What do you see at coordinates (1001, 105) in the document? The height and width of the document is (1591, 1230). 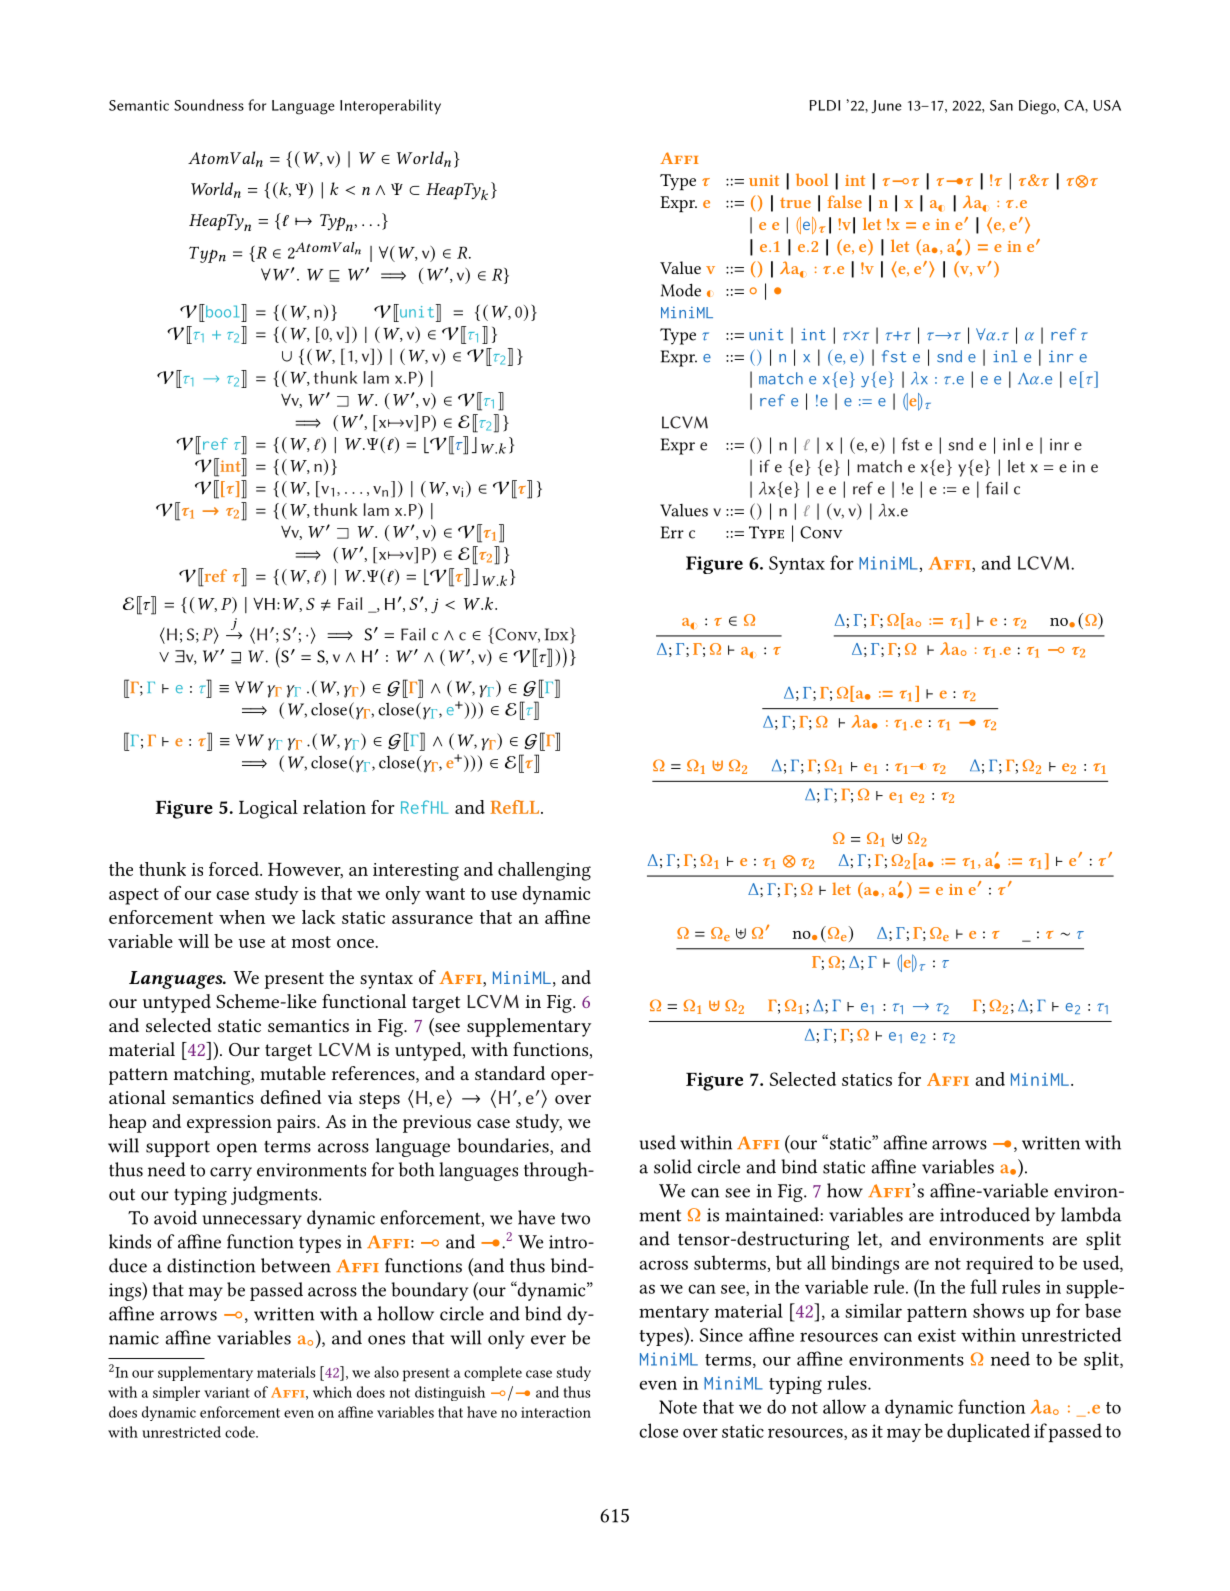 I see `San` at bounding box center [1001, 105].
